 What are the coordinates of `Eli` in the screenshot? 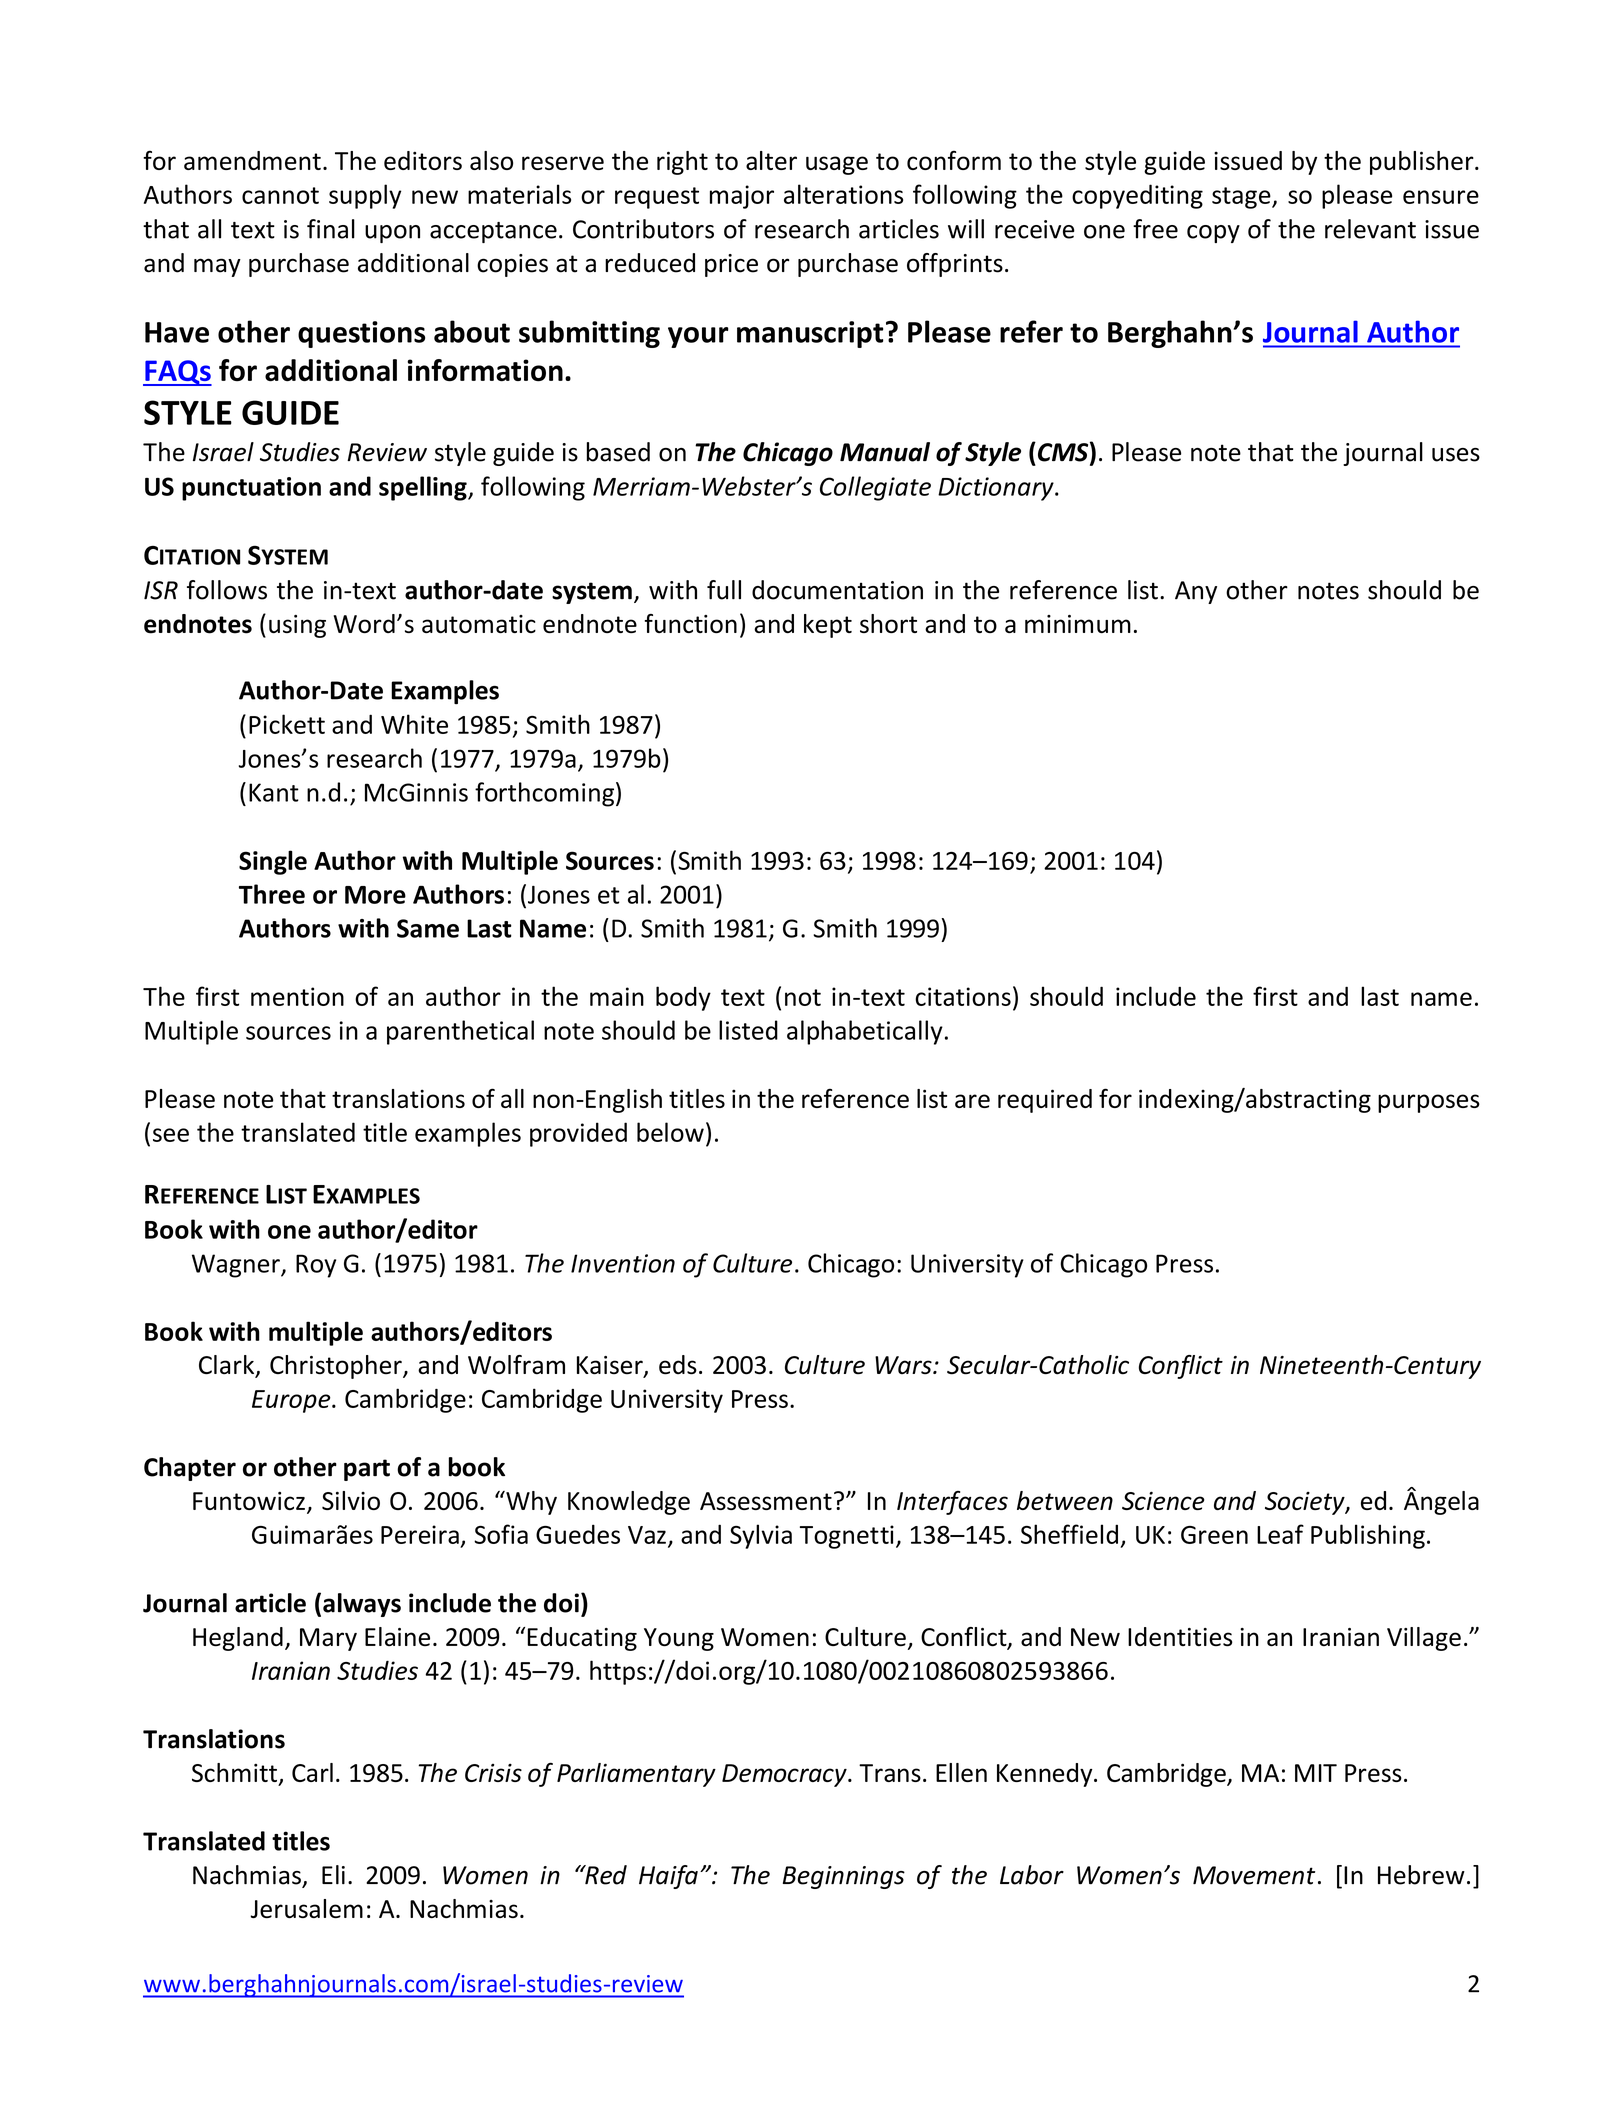 It's located at (333, 1874).
